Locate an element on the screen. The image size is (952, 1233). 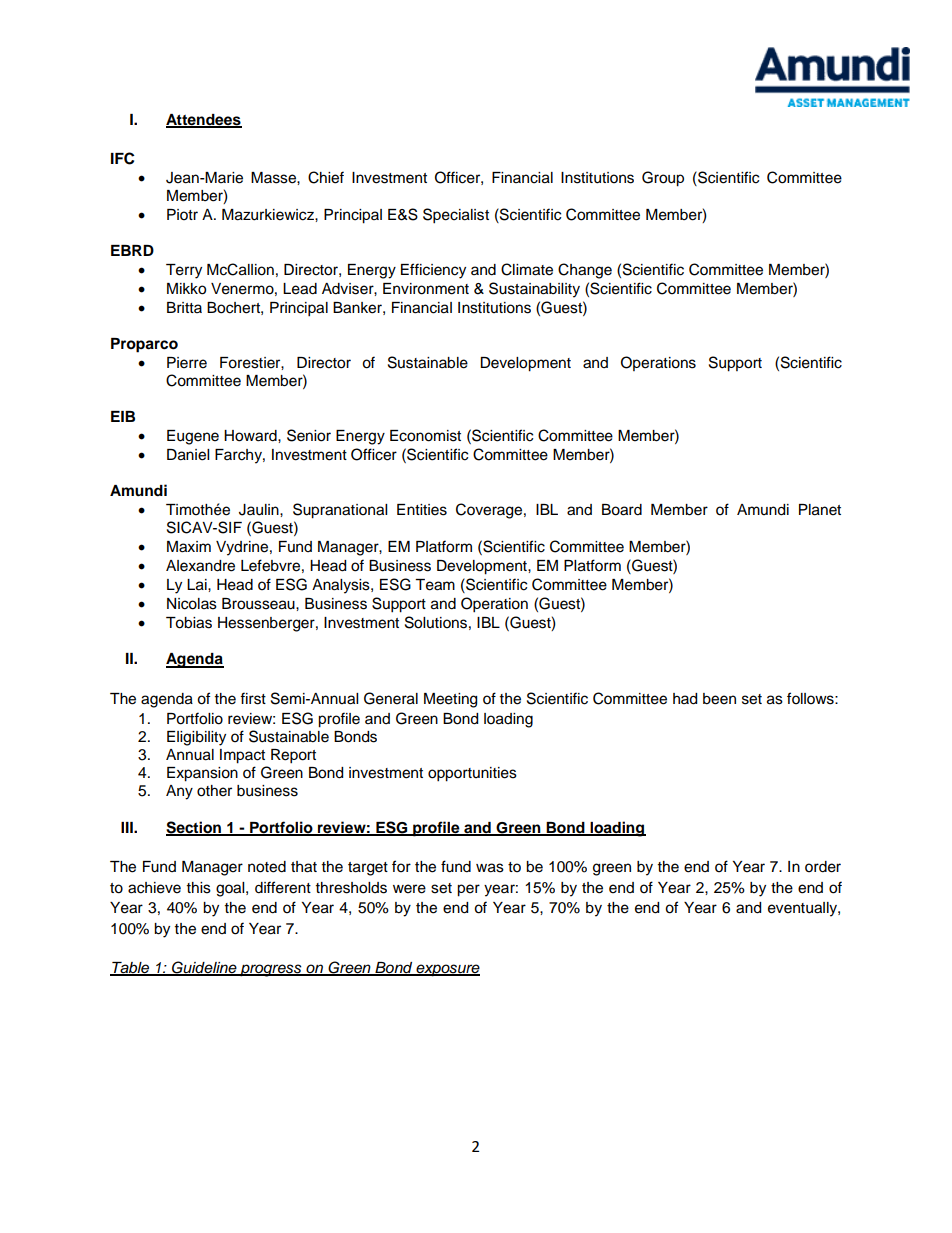
Pierre is located at coordinates (187, 363).
